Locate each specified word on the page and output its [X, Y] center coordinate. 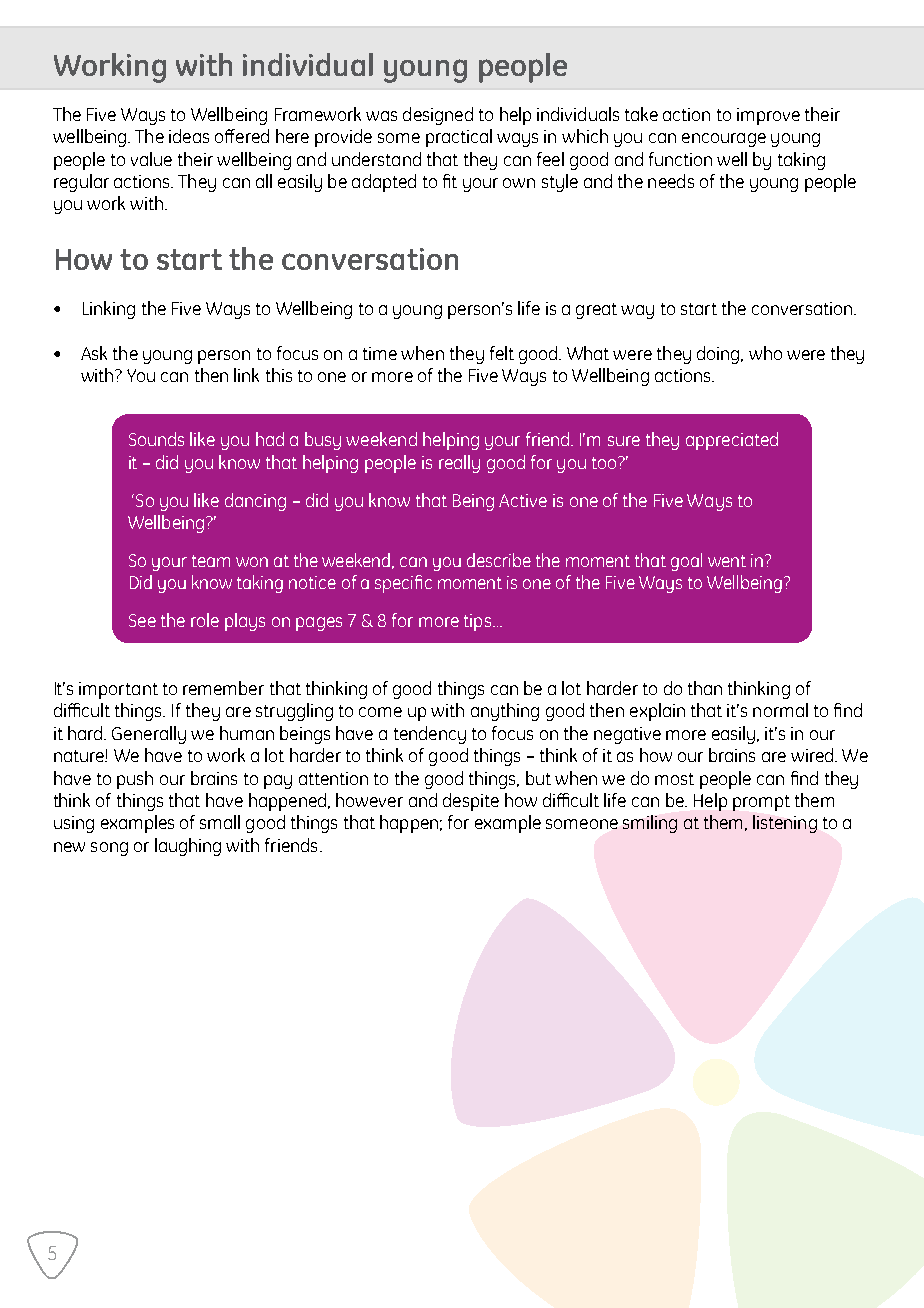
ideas [189, 136]
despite [471, 802]
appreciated [732, 441]
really [459, 464]
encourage [724, 140]
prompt [761, 803]
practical [459, 138]
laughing [188, 847]
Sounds [156, 439]
